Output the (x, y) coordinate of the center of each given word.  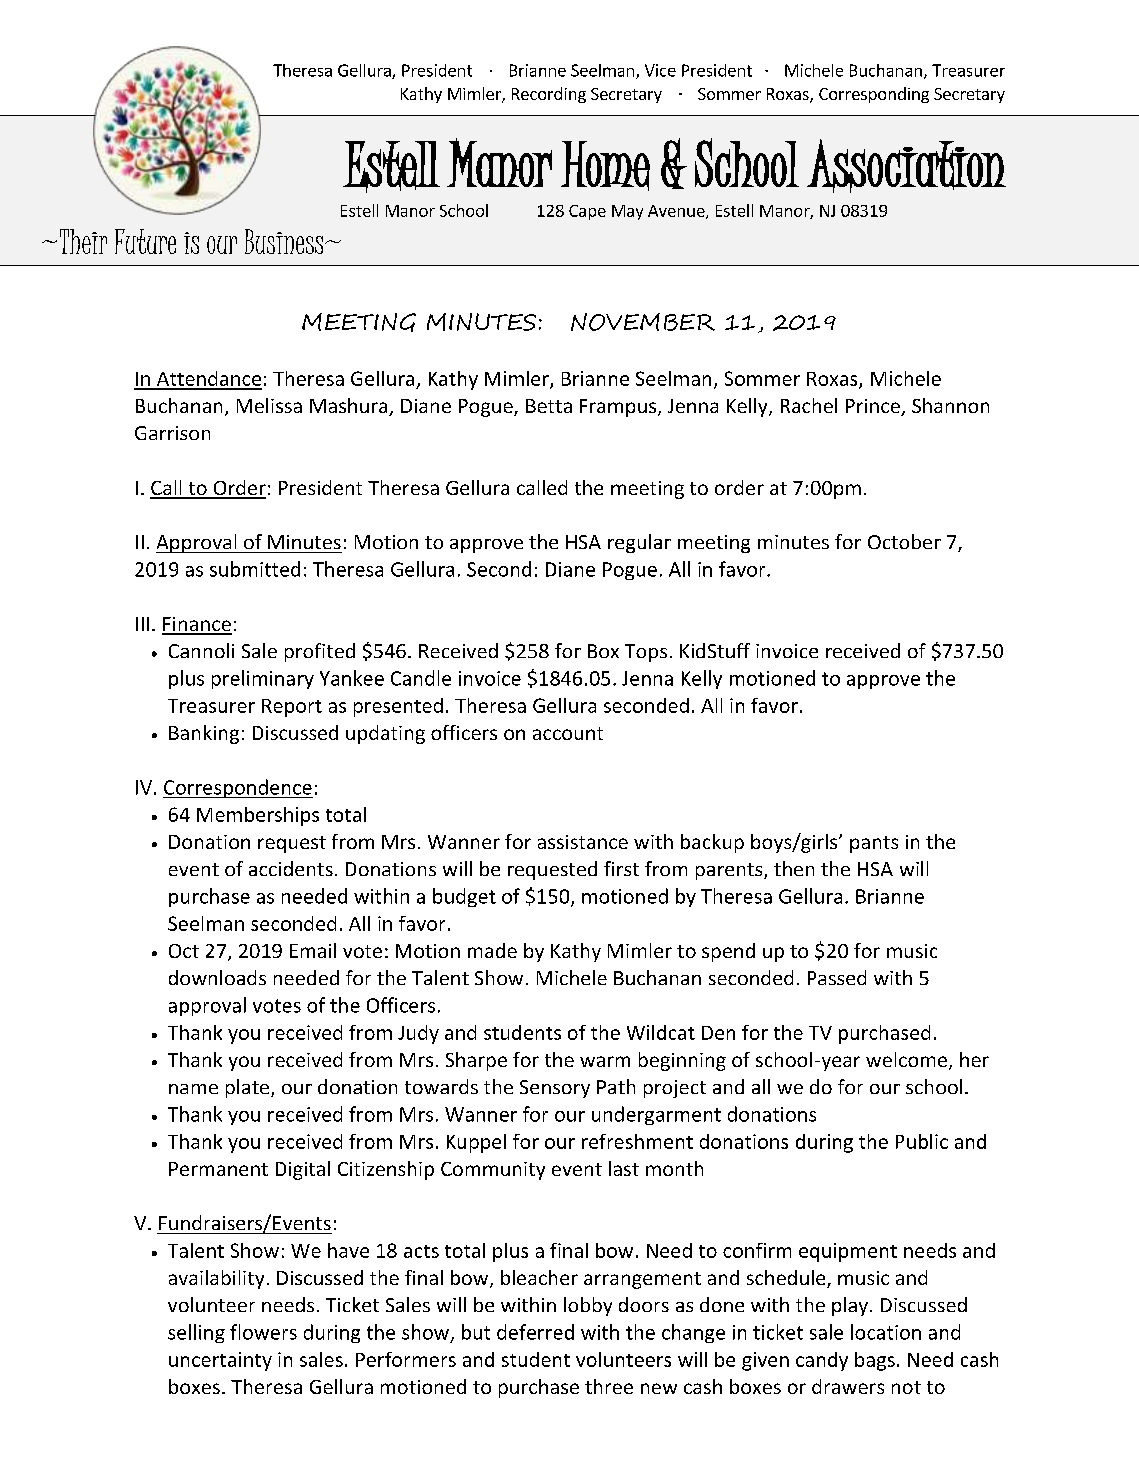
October (904, 541)
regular (639, 543)
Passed (837, 977)
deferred (535, 1332)
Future (145, 241)
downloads (217, 977)
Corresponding (874, 95)
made (492, 950)
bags (875, 1361)
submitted (255, 569)
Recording (549, 95)
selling (196, 1333)
